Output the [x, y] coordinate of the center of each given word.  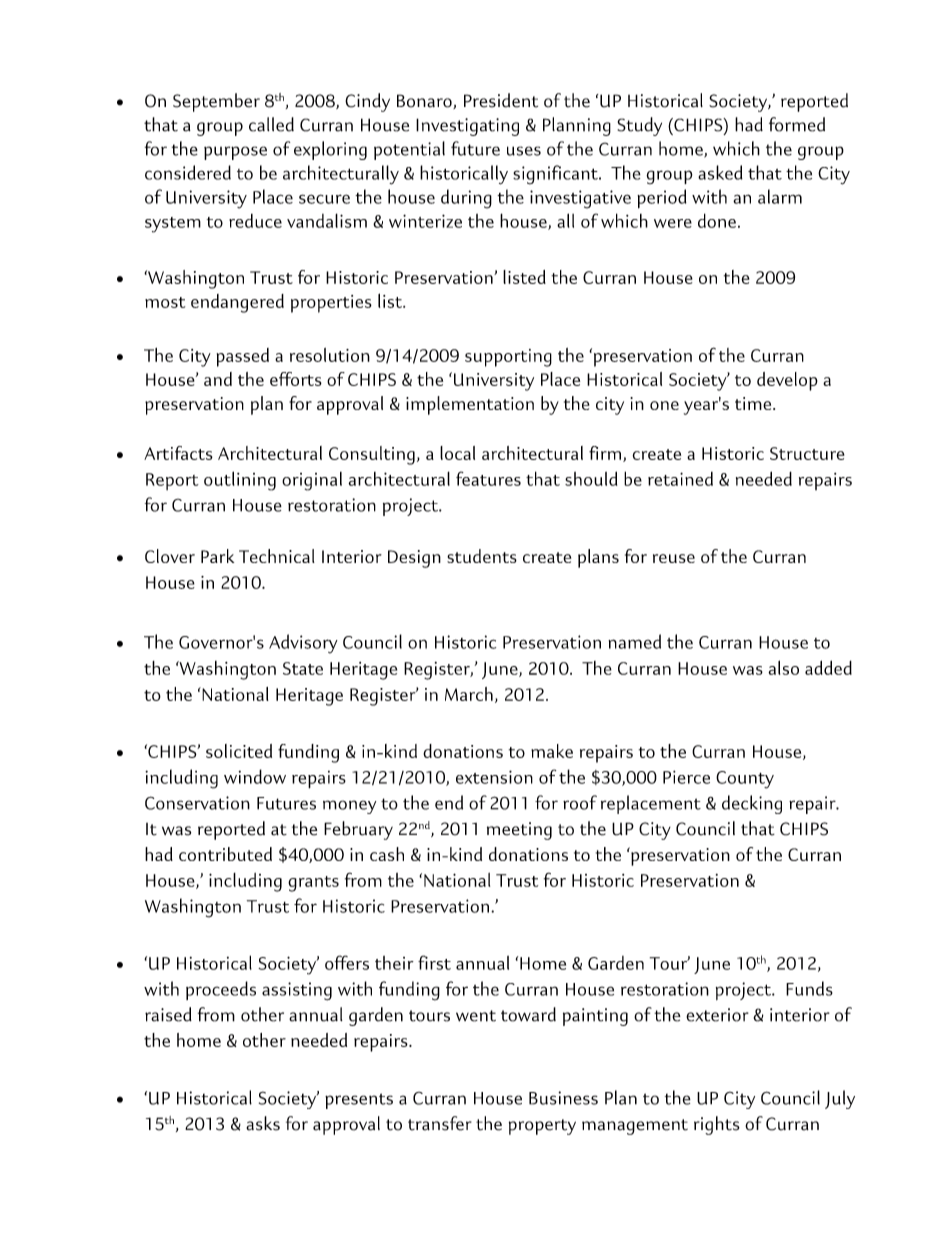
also [783, 667]
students [482, 556]
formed [797, 124]
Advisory [303, 644]
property [542, 1127]
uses [524, 151]
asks [263, 1123]
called [271, 124]
